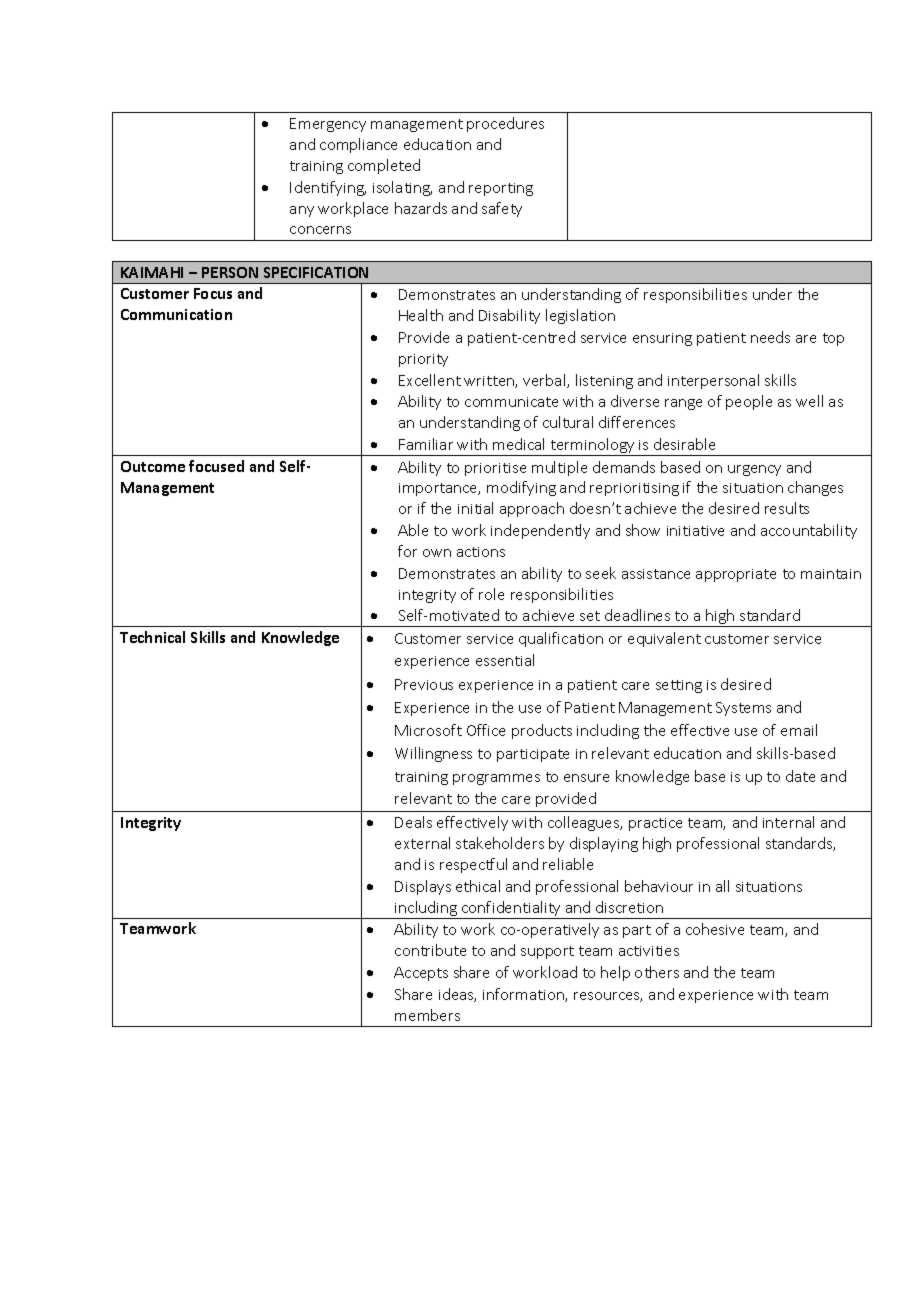  What do you see at coordinates (152, 637) in the page?
I see `Technical` at bounding box center [152, 637].
